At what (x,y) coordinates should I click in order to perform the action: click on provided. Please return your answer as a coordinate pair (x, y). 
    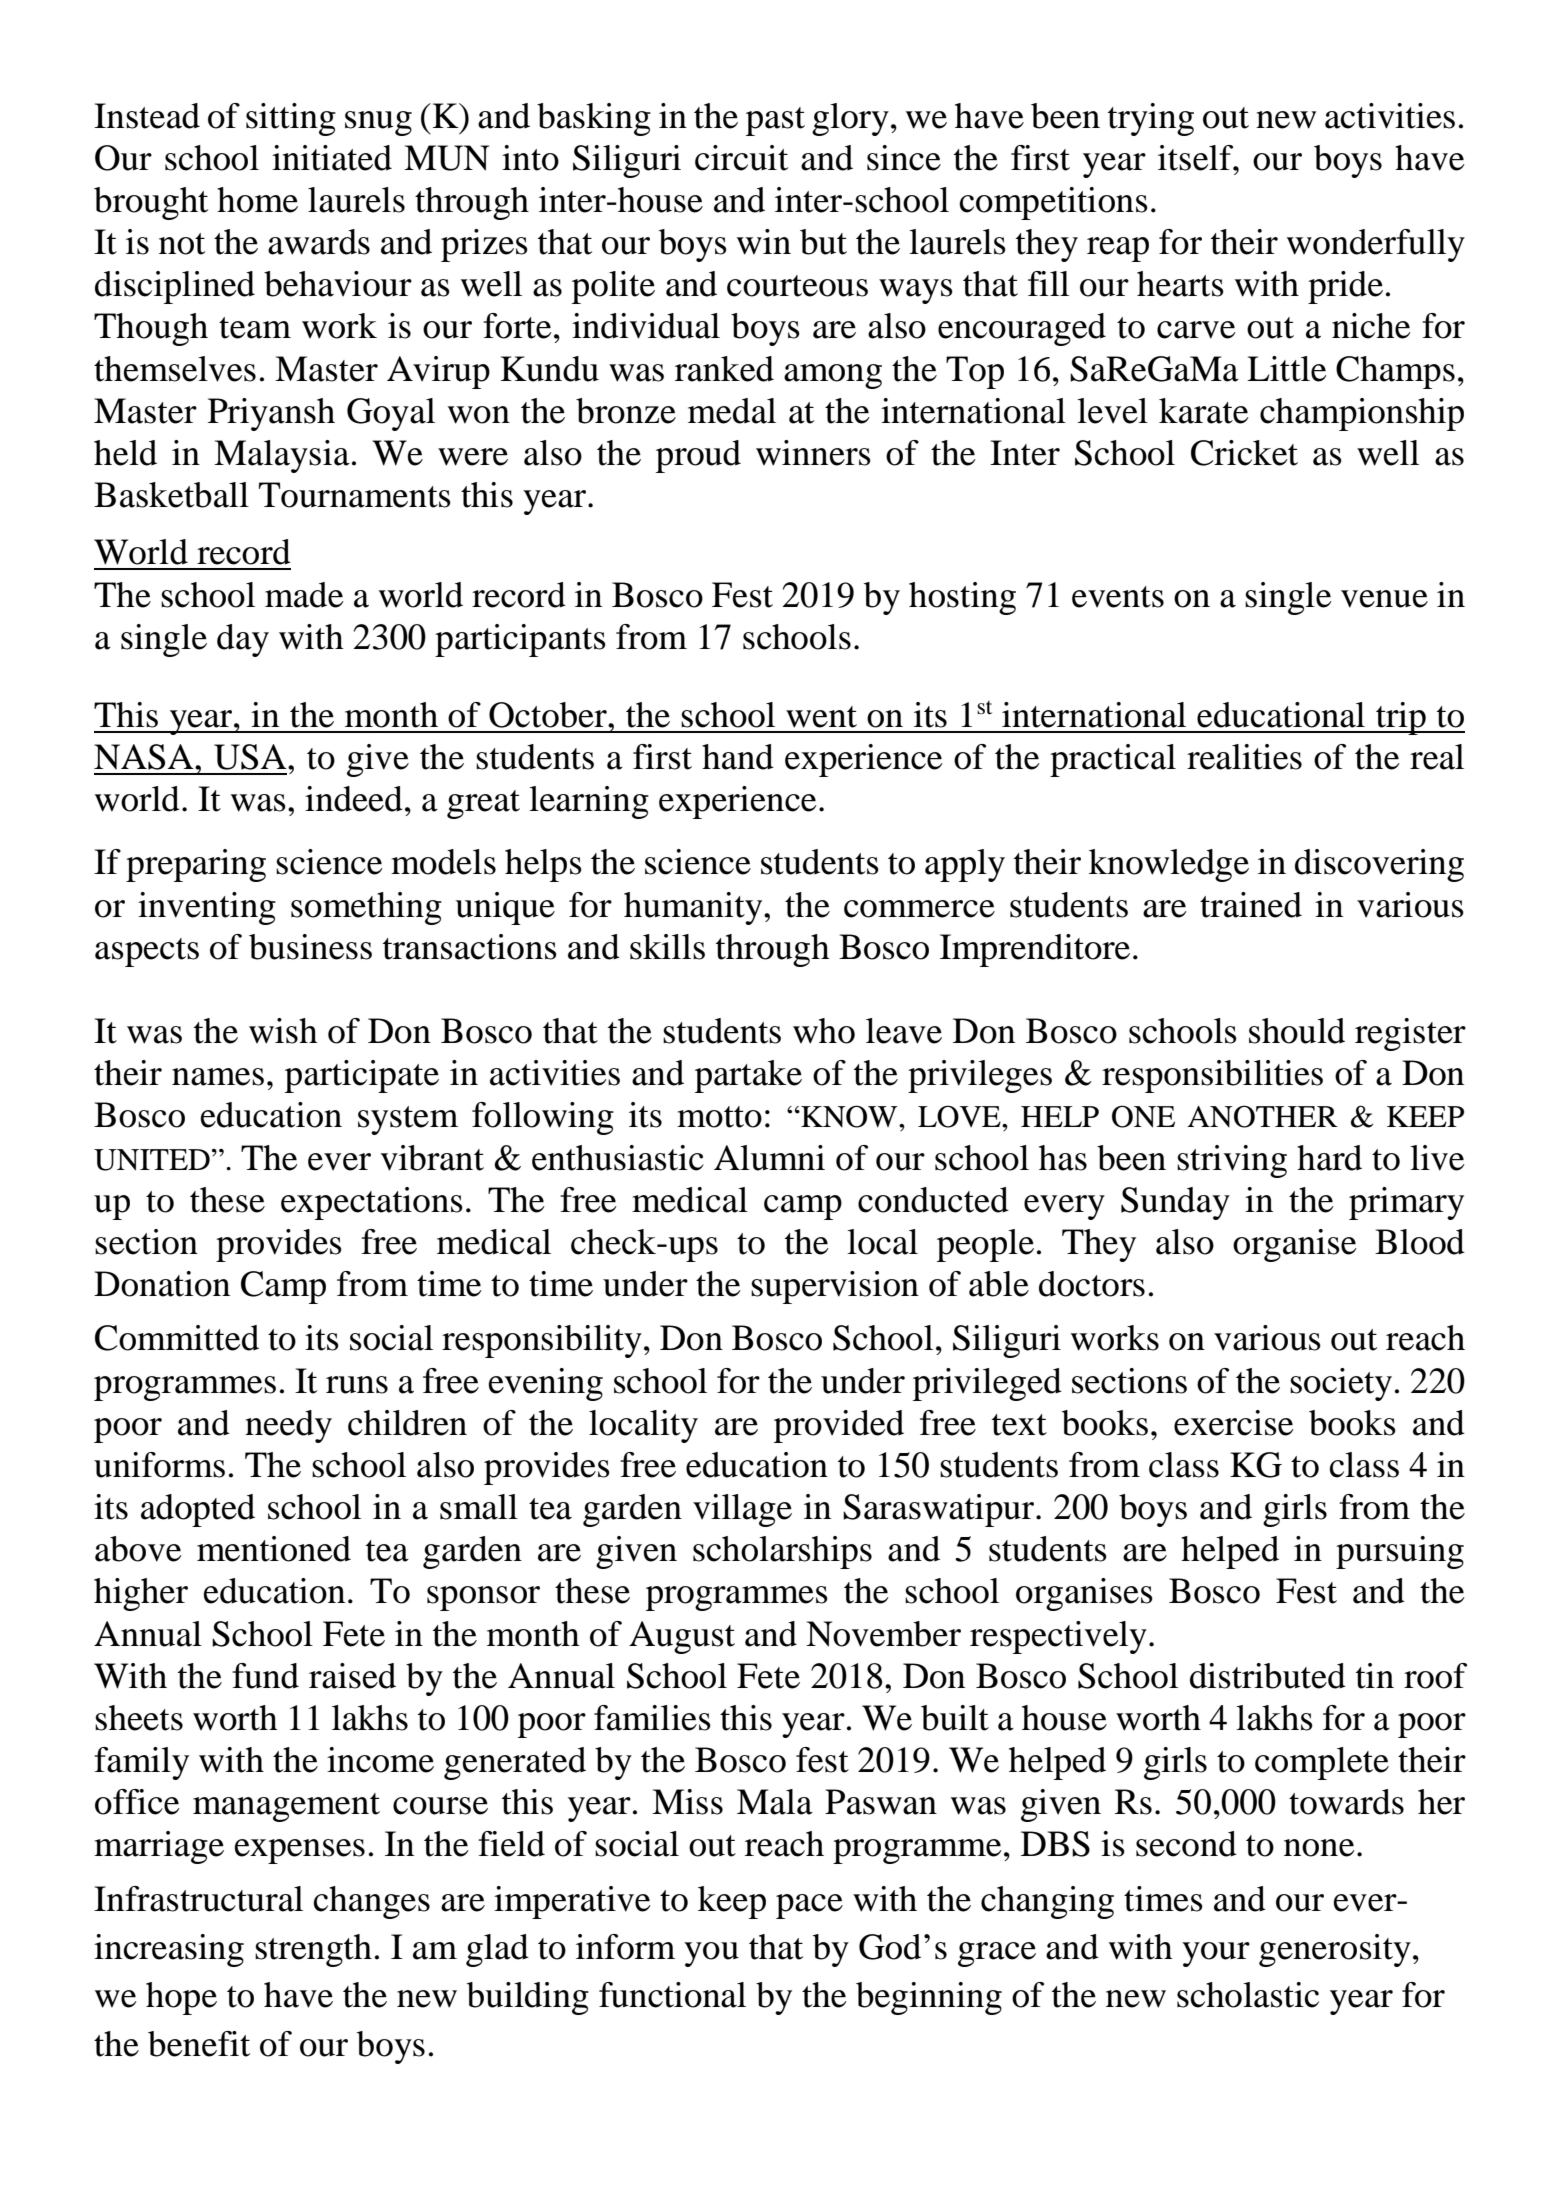
    Looking at the image, I should click on (839, 1426).
